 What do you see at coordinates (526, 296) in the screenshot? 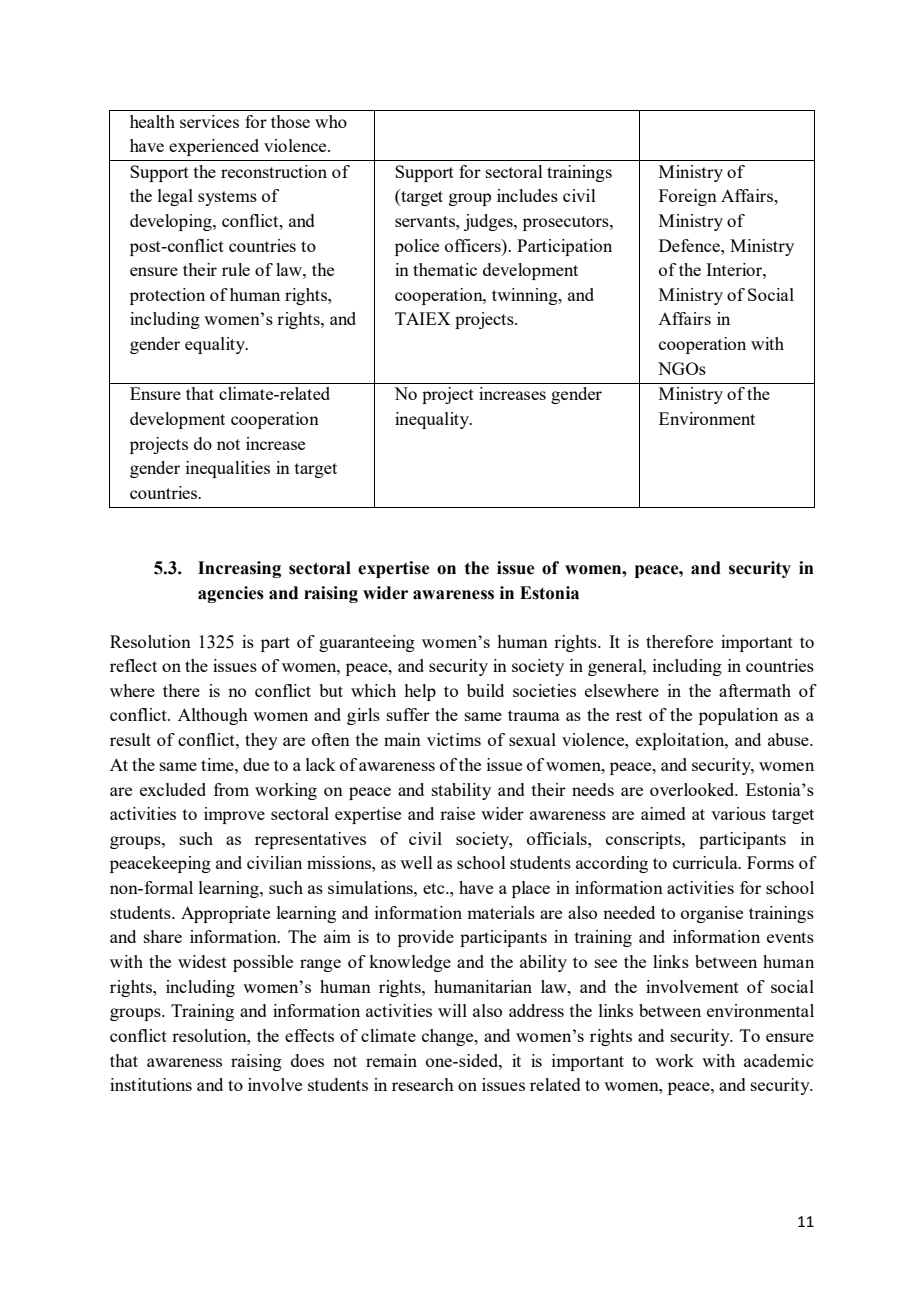
I see `twinning` at bounding box center [526, 296].
